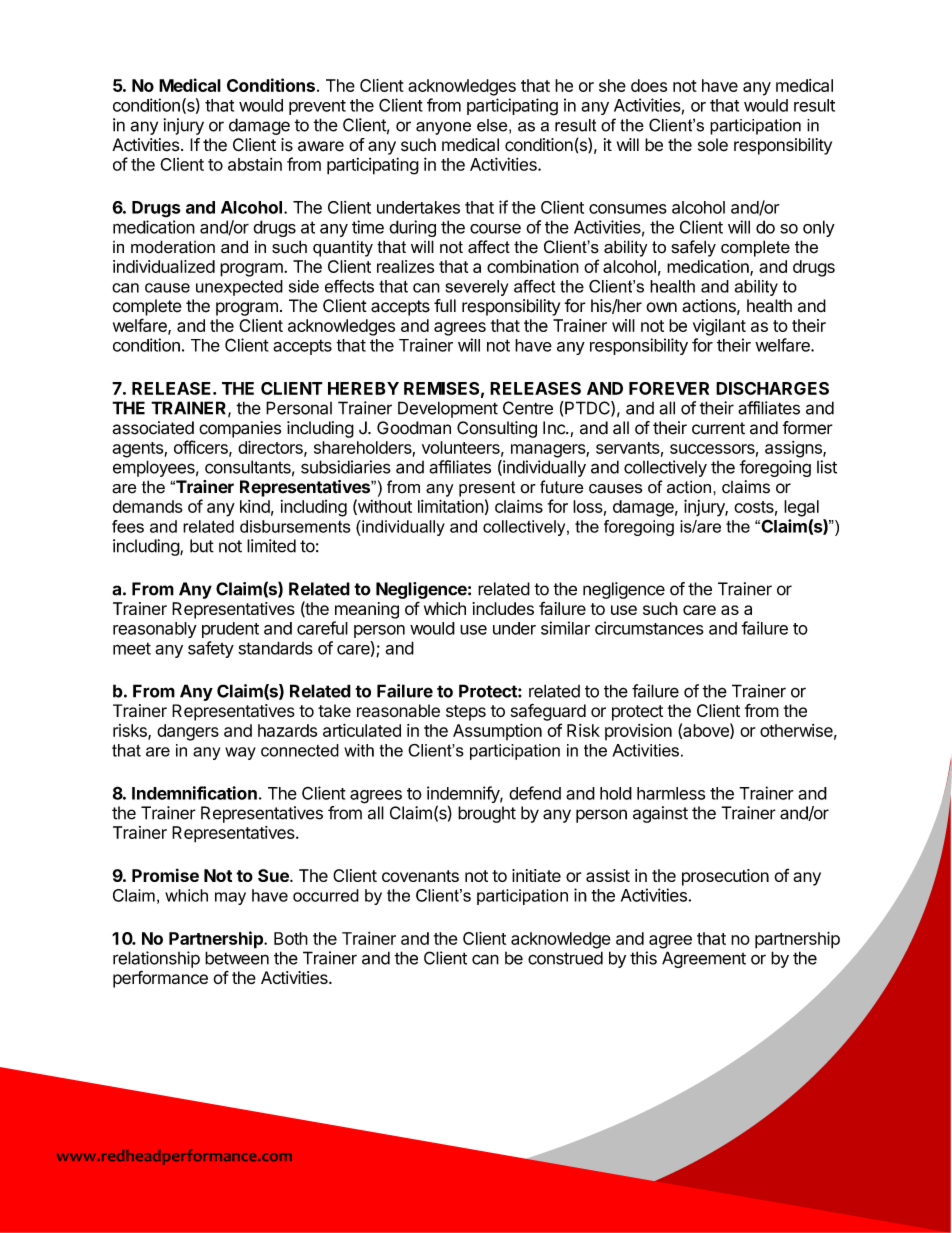  I want to click on between, so click(237, 958).
